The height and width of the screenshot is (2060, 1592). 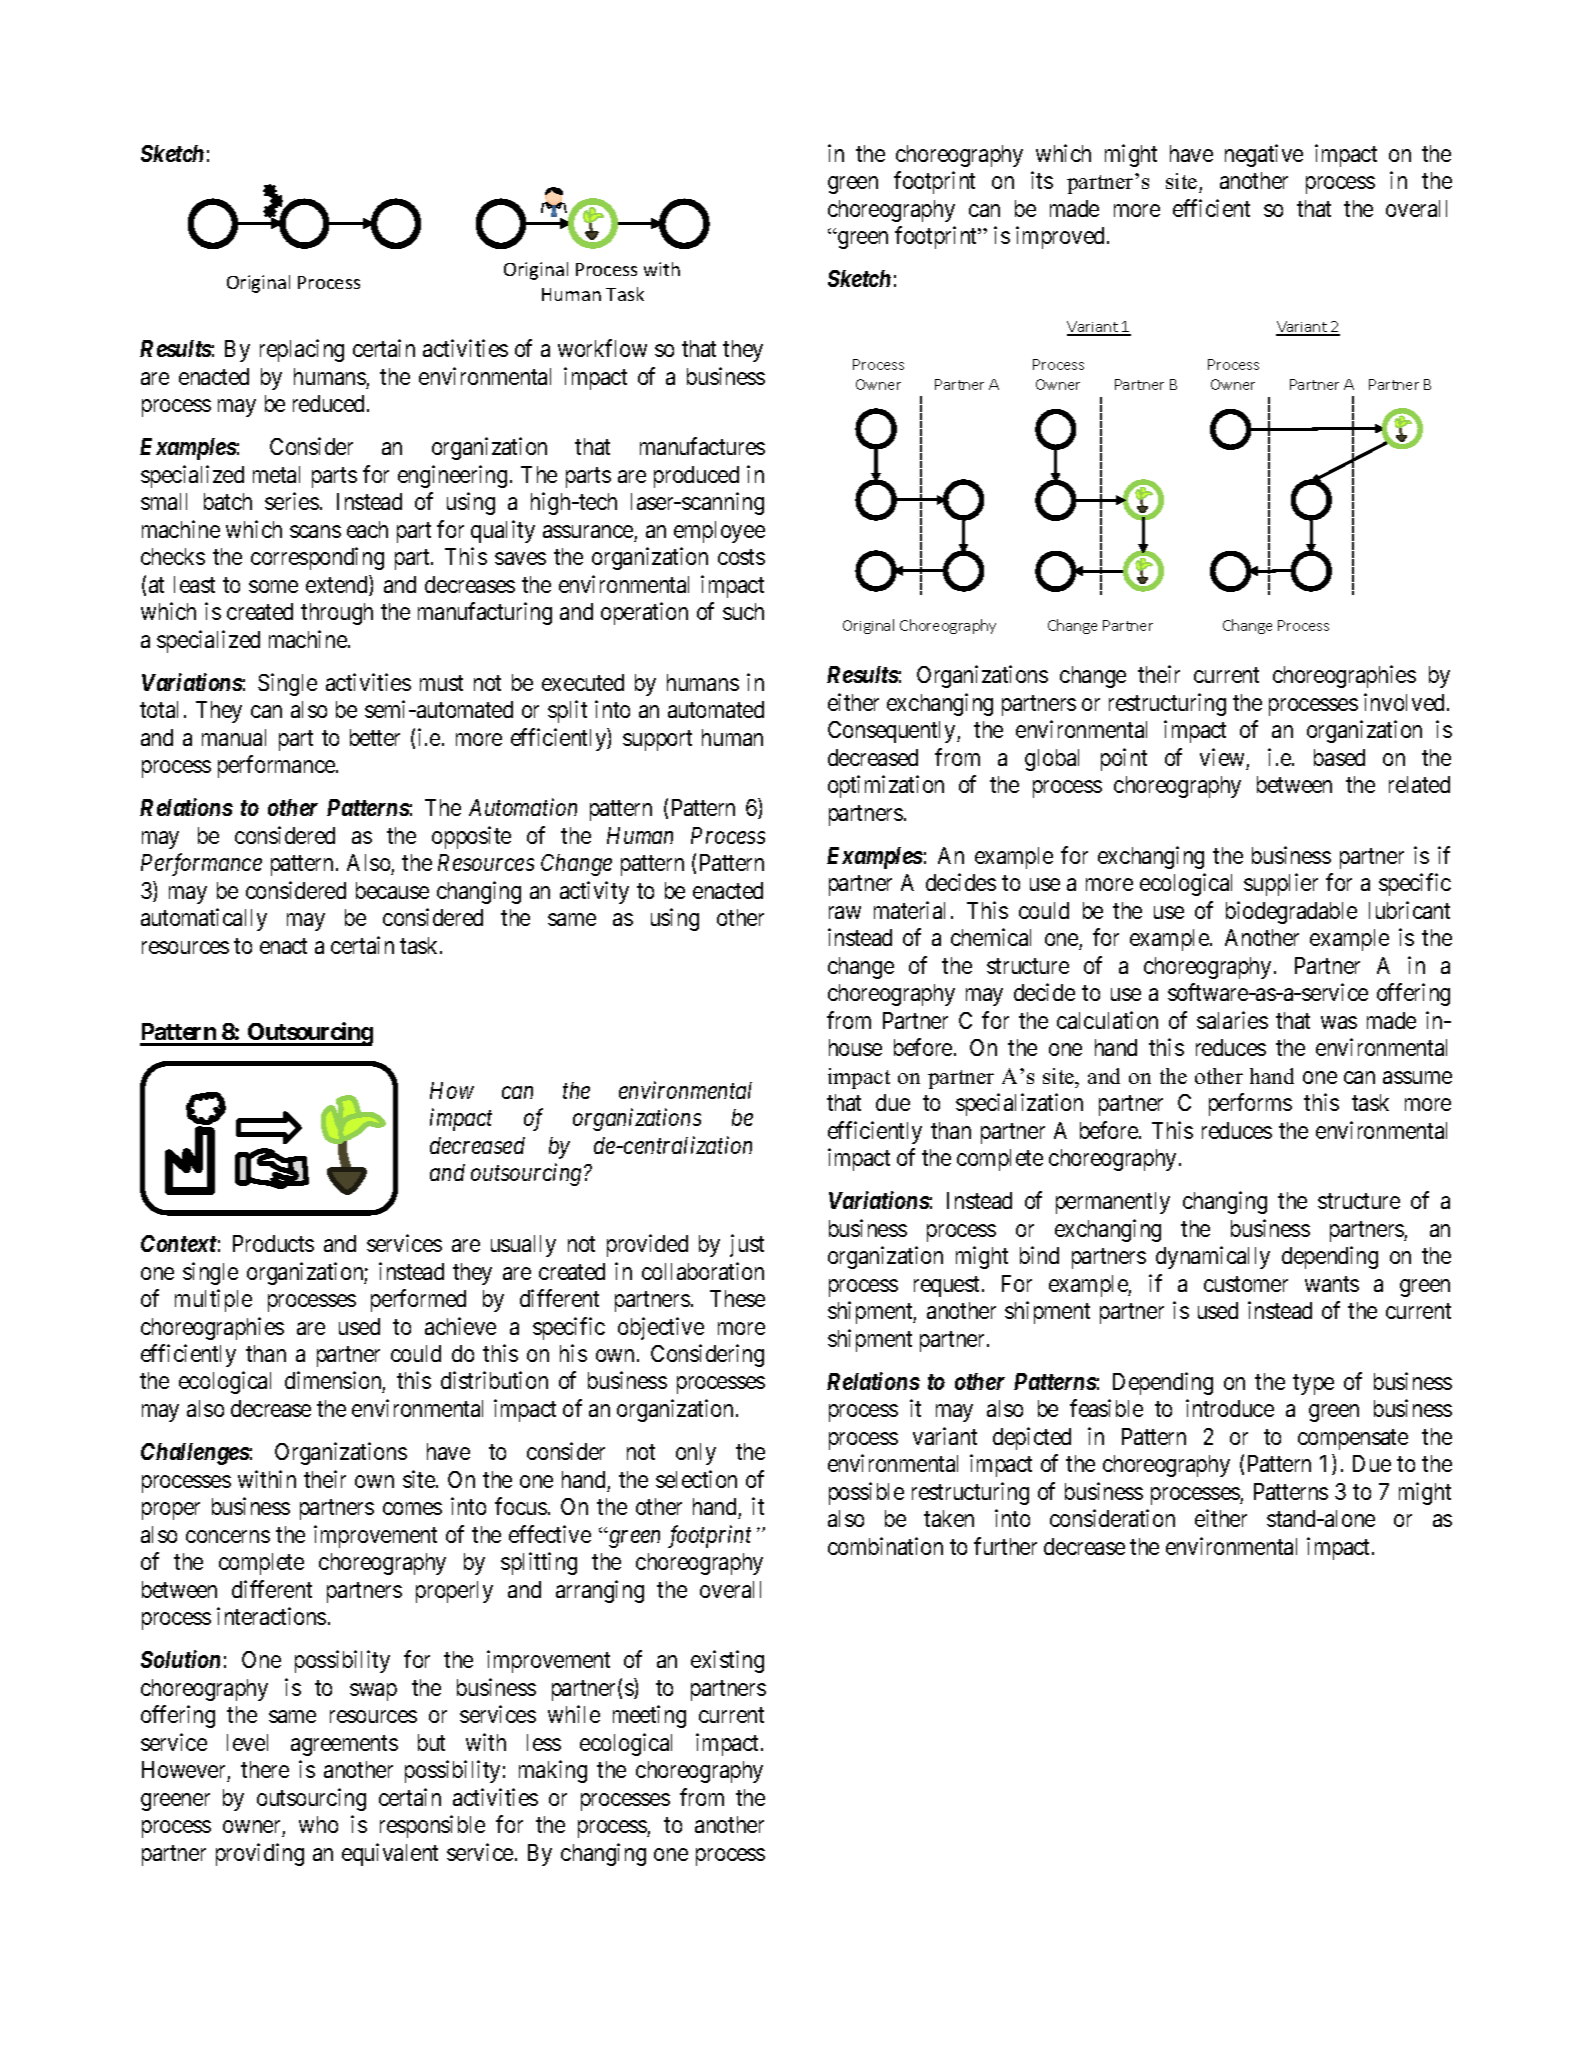 What do you see at coordinates (1406, 702) in the screenshot?
I see `involved` at bounding box center [1406, 702].
